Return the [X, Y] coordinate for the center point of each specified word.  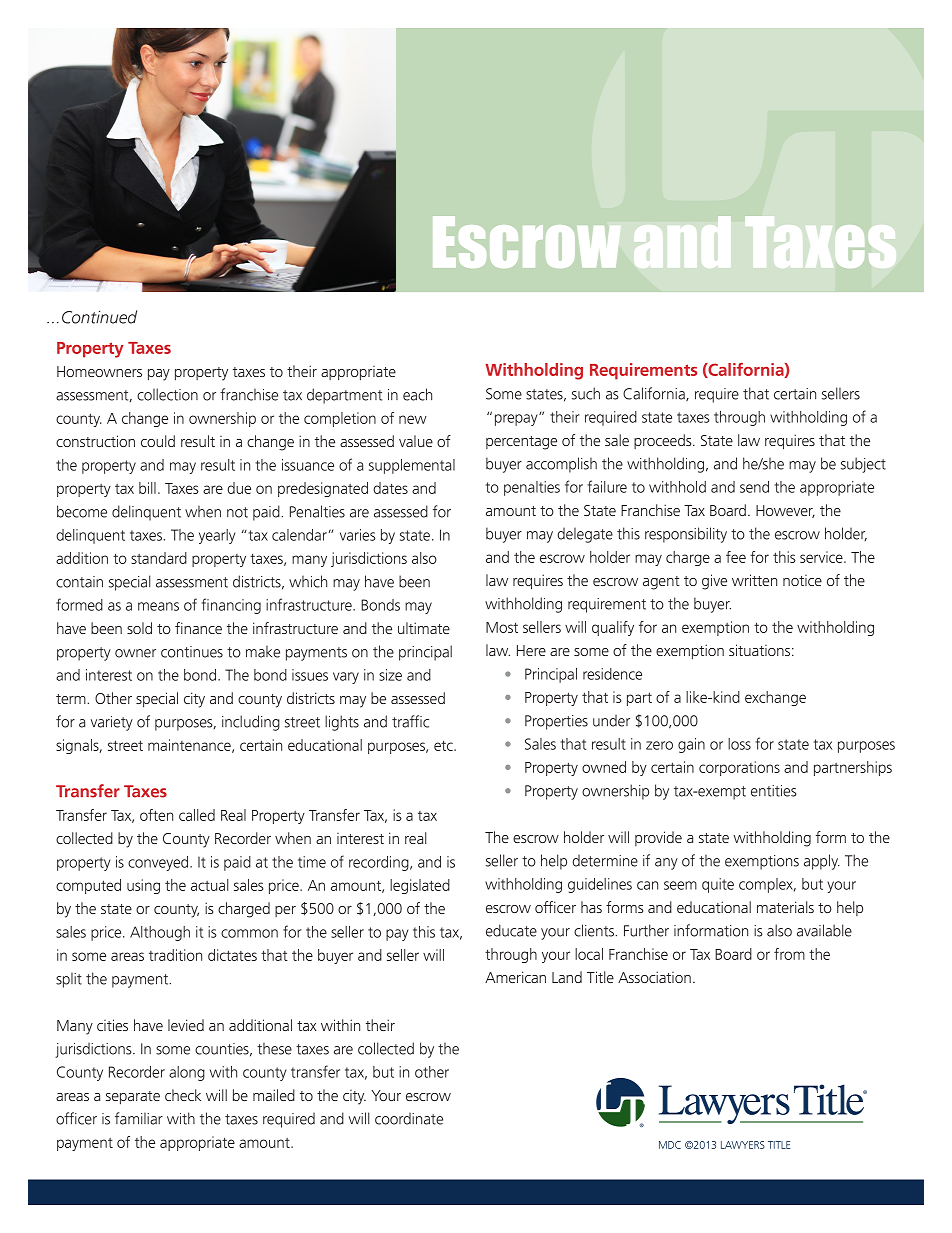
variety [112, 723]
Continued [99, 317]
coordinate [409, 1118]
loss [739, 744]
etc [444, 745]
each [417, 394]
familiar [139, 1118]
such [586, 393]
